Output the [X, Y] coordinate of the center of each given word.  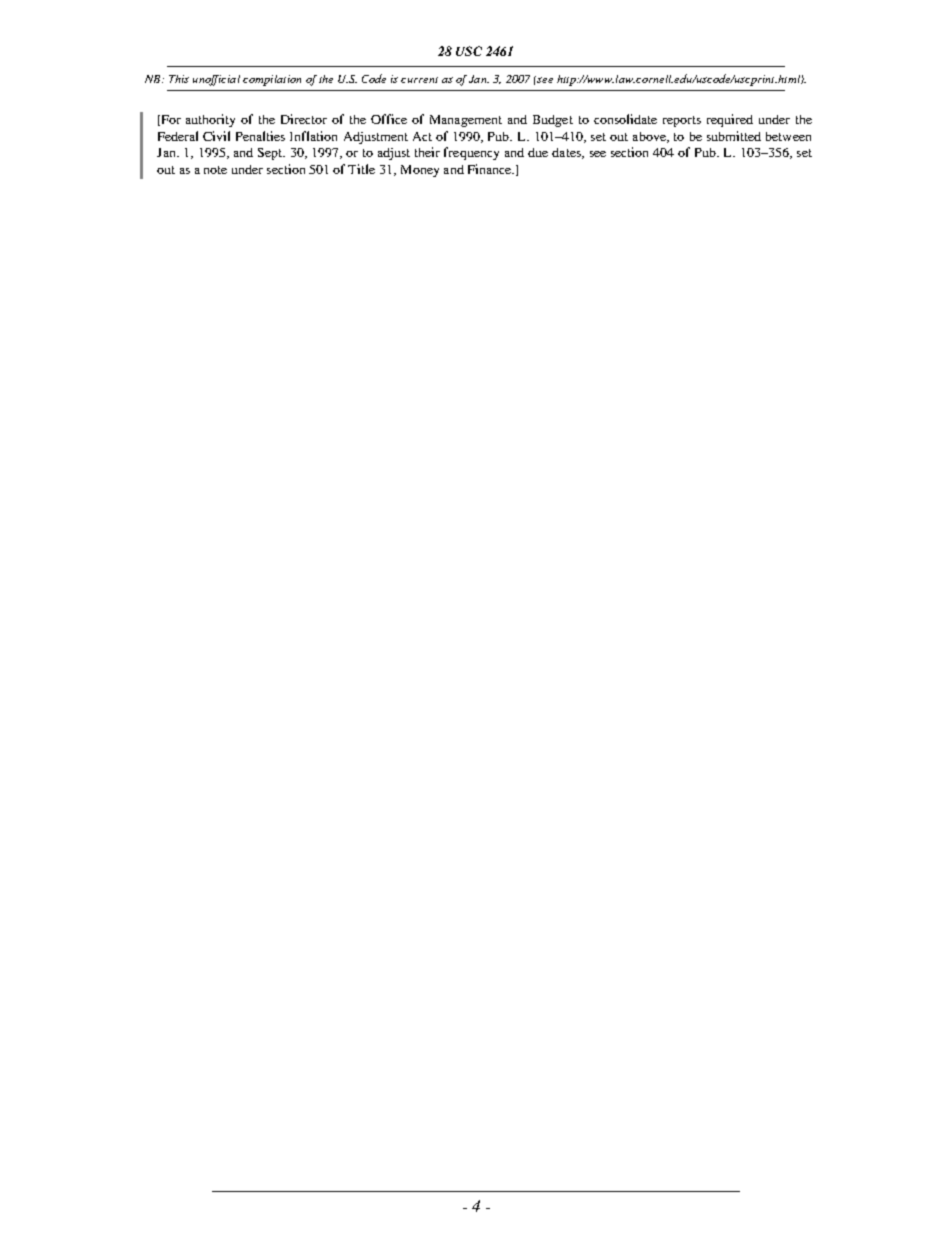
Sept [271, 154]
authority [210, 120]
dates [567, 153]
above [650, 137]
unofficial [216, 80]
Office [389, 119]
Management [466, 121]
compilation [272, 80]
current [419, 80]
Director [304, 119]
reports [682, 121]
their [427, 152]
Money [420, 171]
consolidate [625, 119]
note [215, 170]
